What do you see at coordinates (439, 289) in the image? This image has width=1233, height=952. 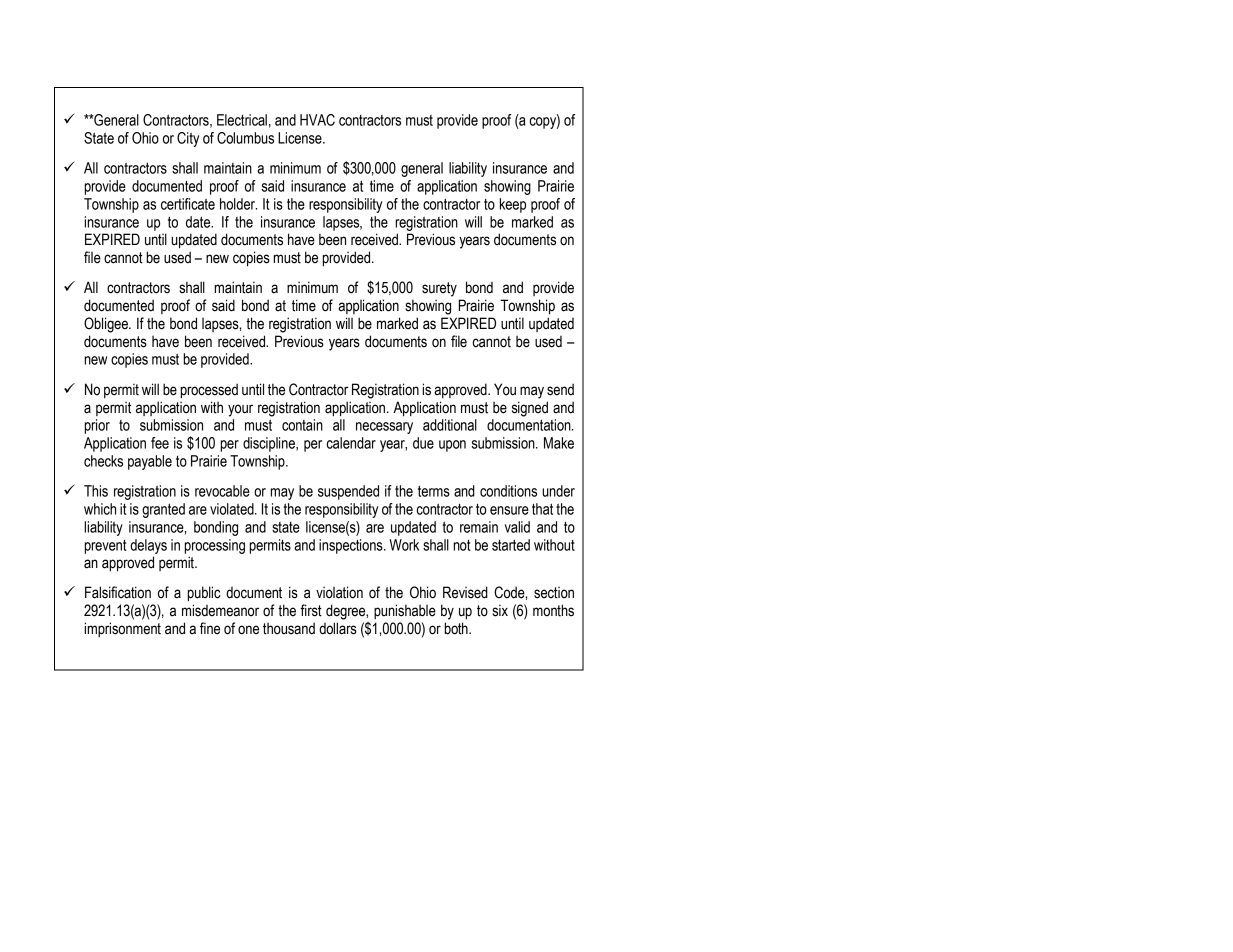 I see `surety` at bounding box center [439, 289].
